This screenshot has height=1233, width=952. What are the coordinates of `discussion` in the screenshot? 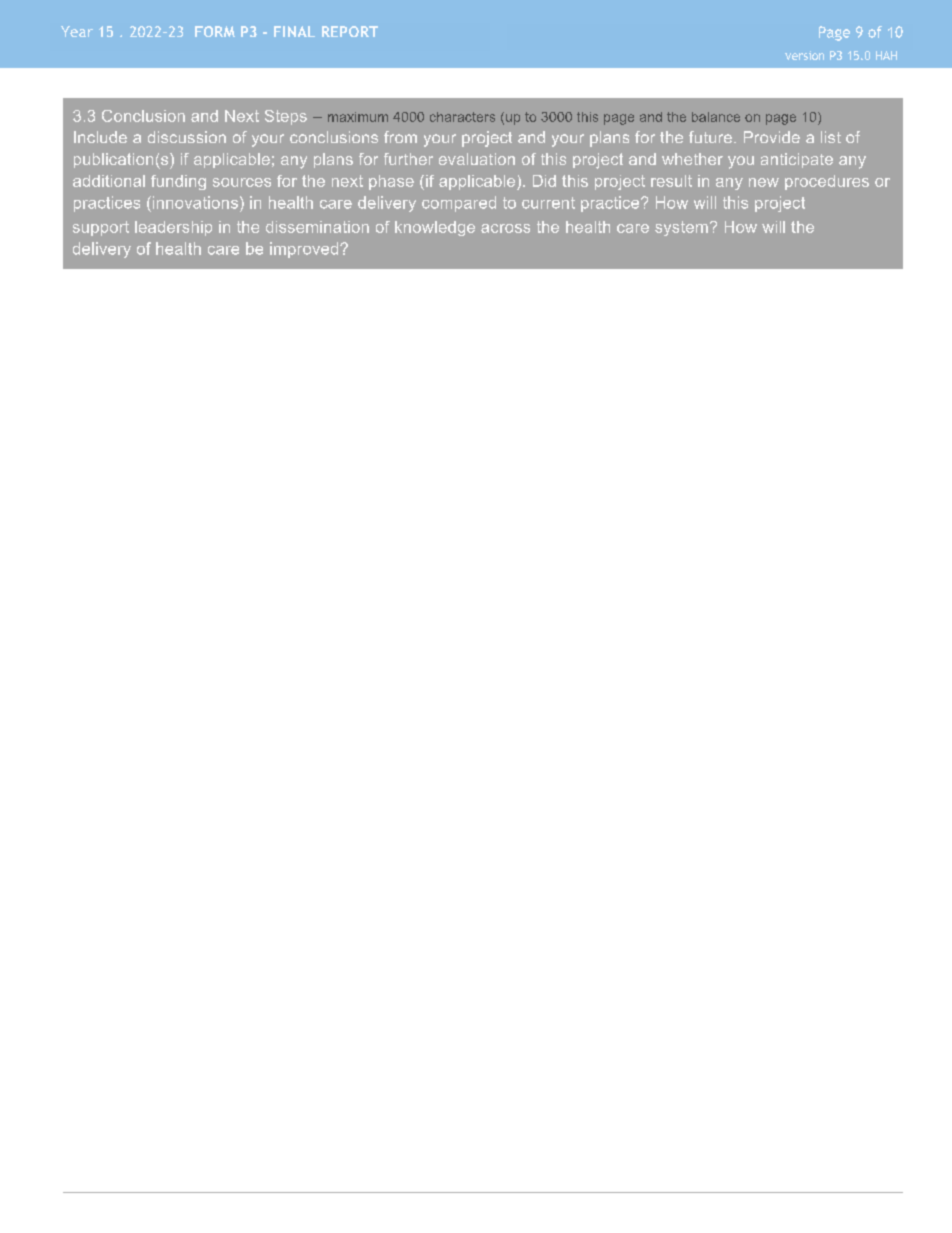 It's located at (187, 137).
